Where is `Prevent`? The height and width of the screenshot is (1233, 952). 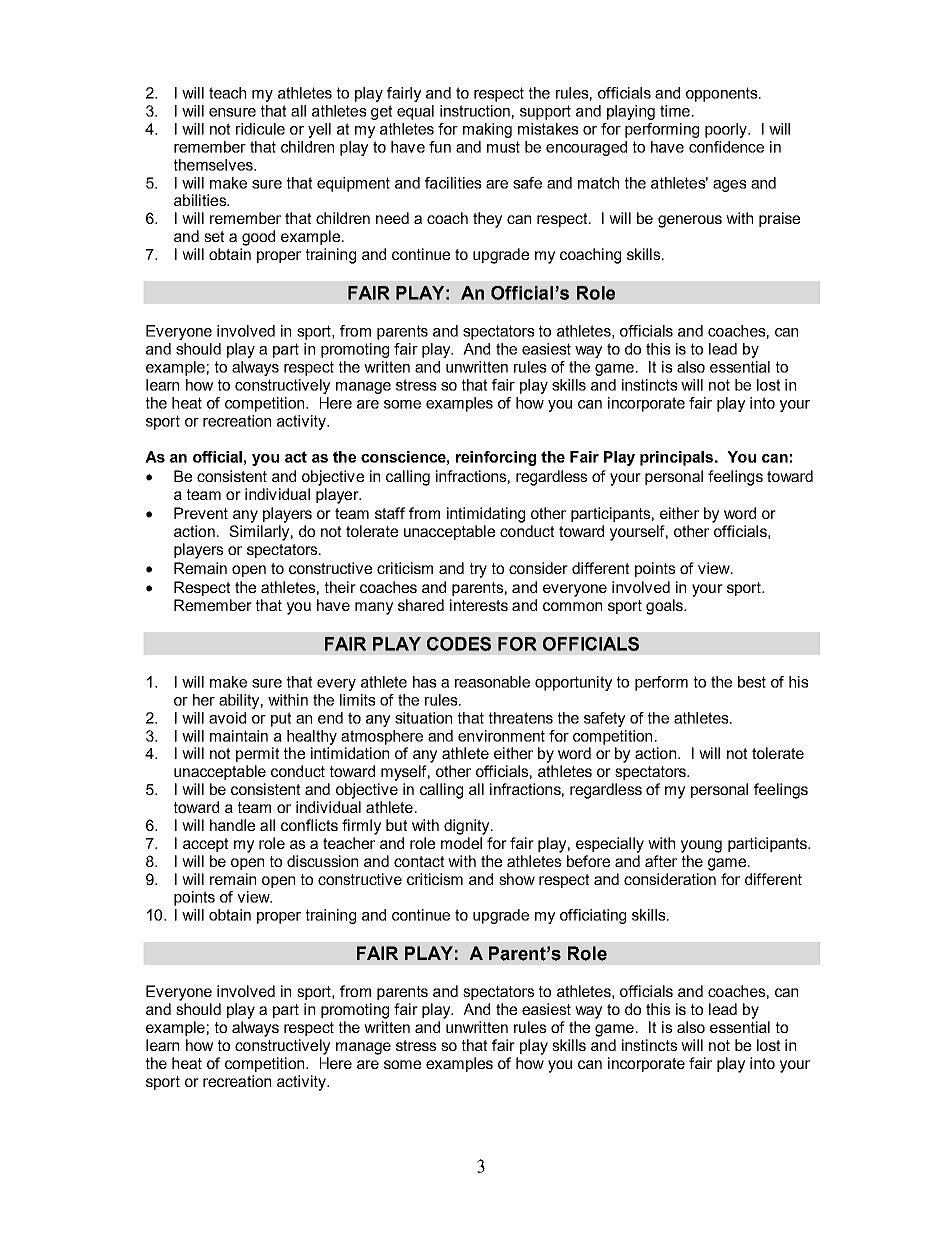 Prevent is located at coordinates (201, 513).
